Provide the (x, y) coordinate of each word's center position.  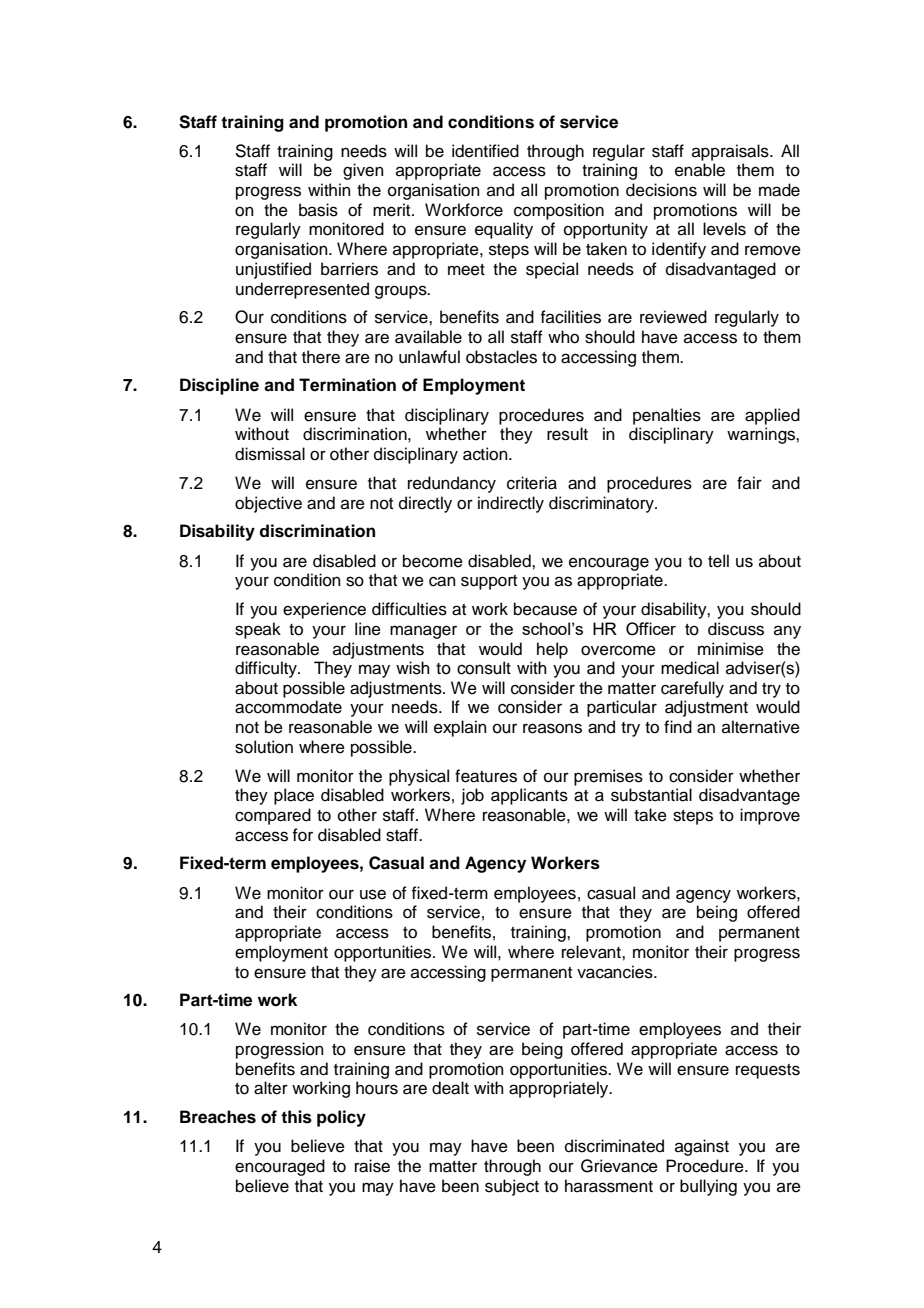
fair (749, 482)
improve (770, 816)
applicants (529, 796)
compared (273, 816)
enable (700, 170)
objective (268, 504)
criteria (532, 483)
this (296, 1117)
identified (485, 151)
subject (512, 1187)
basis (318, 210)
